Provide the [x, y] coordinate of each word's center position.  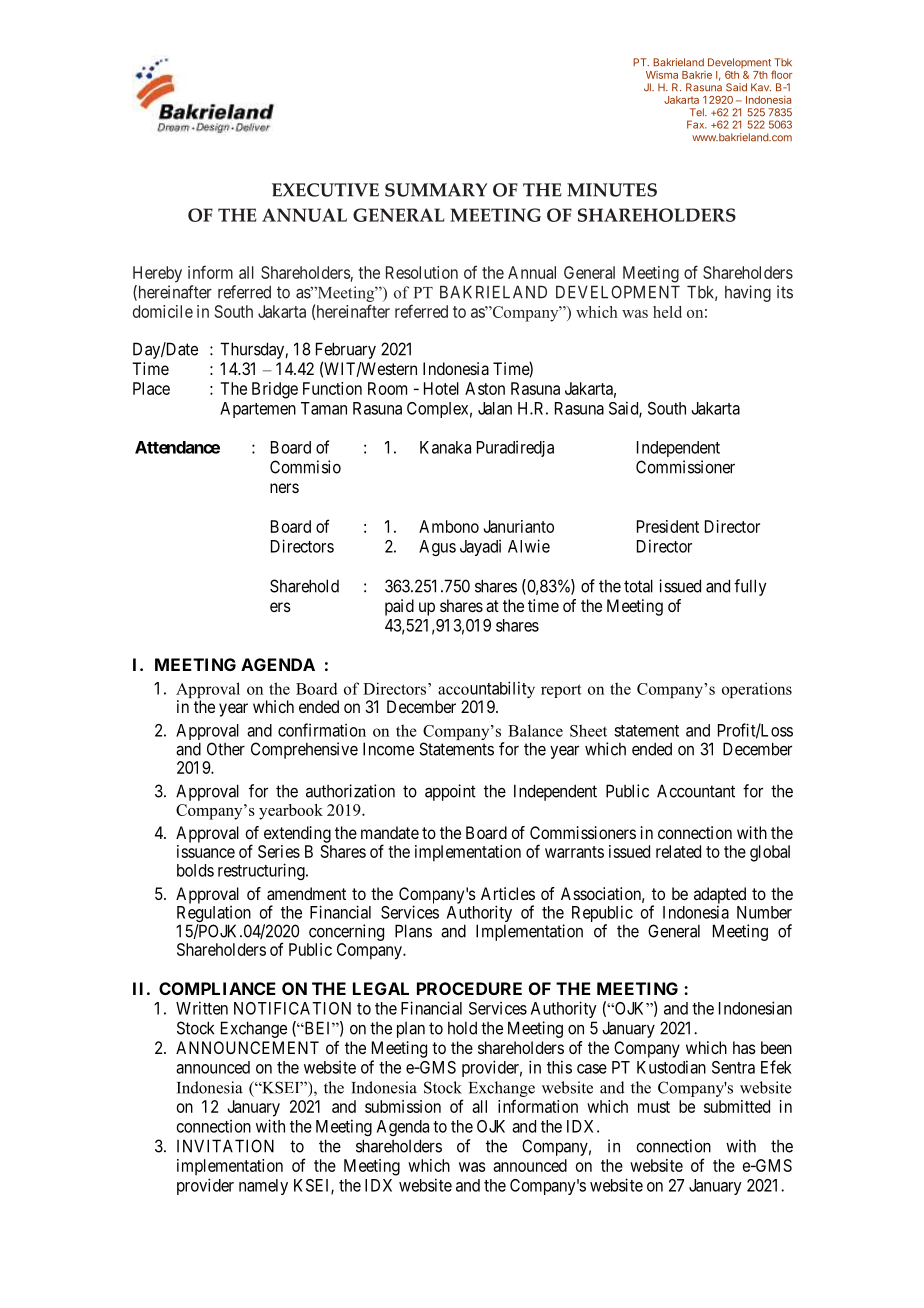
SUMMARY [436, 190]
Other [226, 749]
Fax [697, 124]
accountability [485, 691]
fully [750, 587]
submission [403, 1106]
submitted [737, 1106]
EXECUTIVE [325, 190]
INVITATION [225, 1146]
